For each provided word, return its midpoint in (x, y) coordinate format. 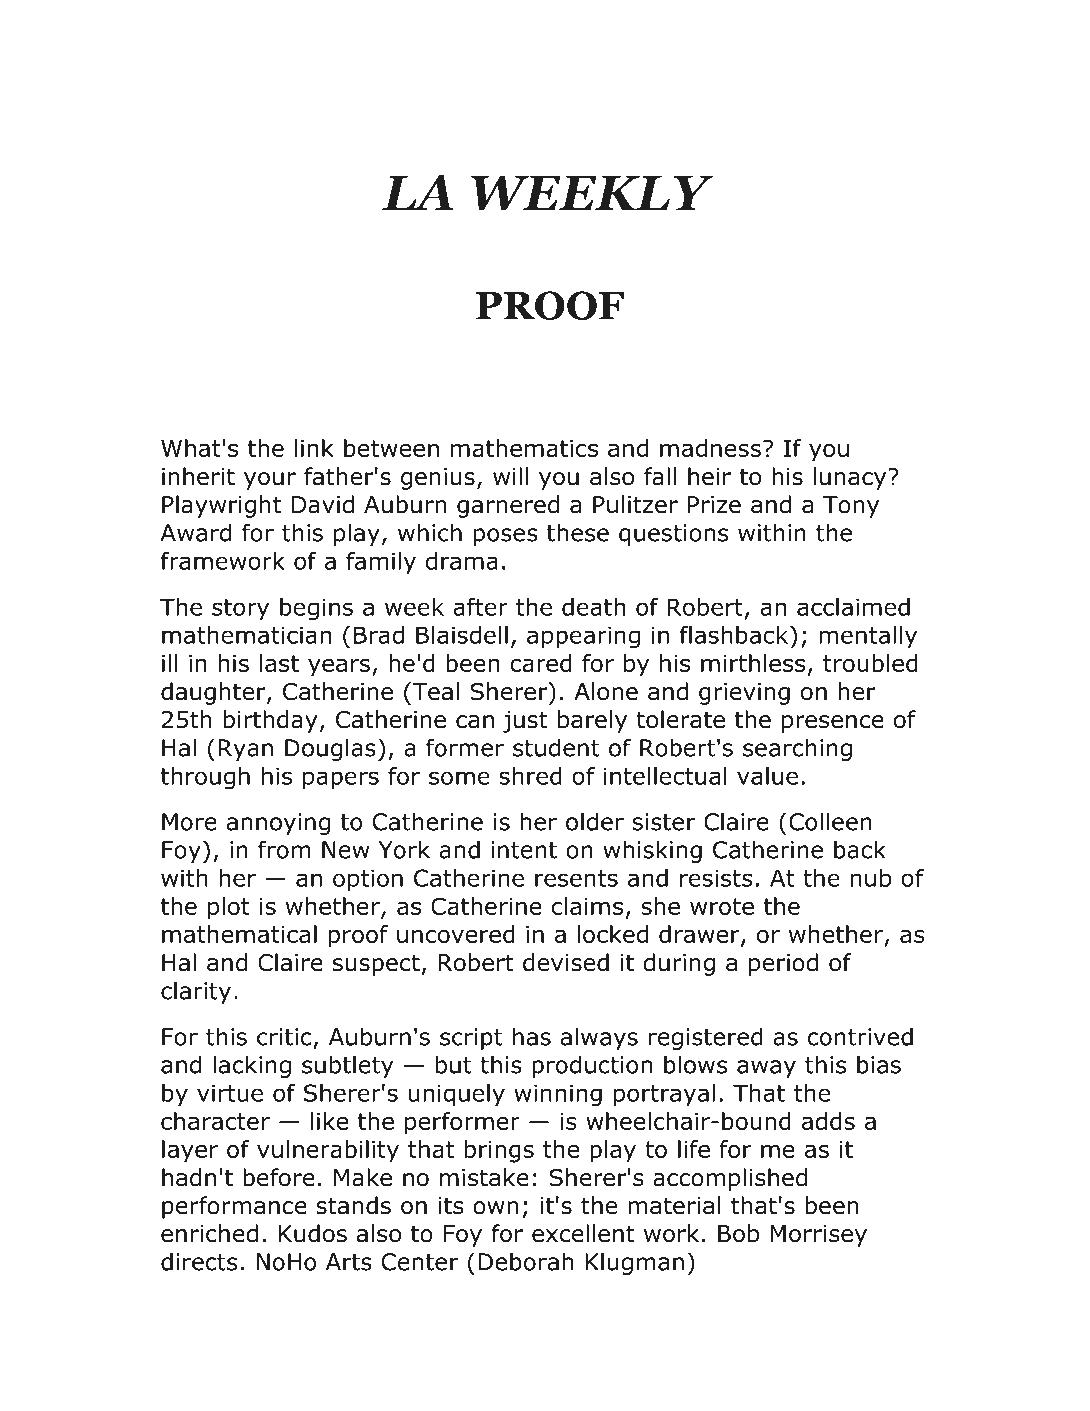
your (270, 481)
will (510, 476)
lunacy (851, 478)
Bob (738, 1233)
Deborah (525, 1261)
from (284, 849)
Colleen (830, 821)
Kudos (313, 1233)
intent (524, 850)
